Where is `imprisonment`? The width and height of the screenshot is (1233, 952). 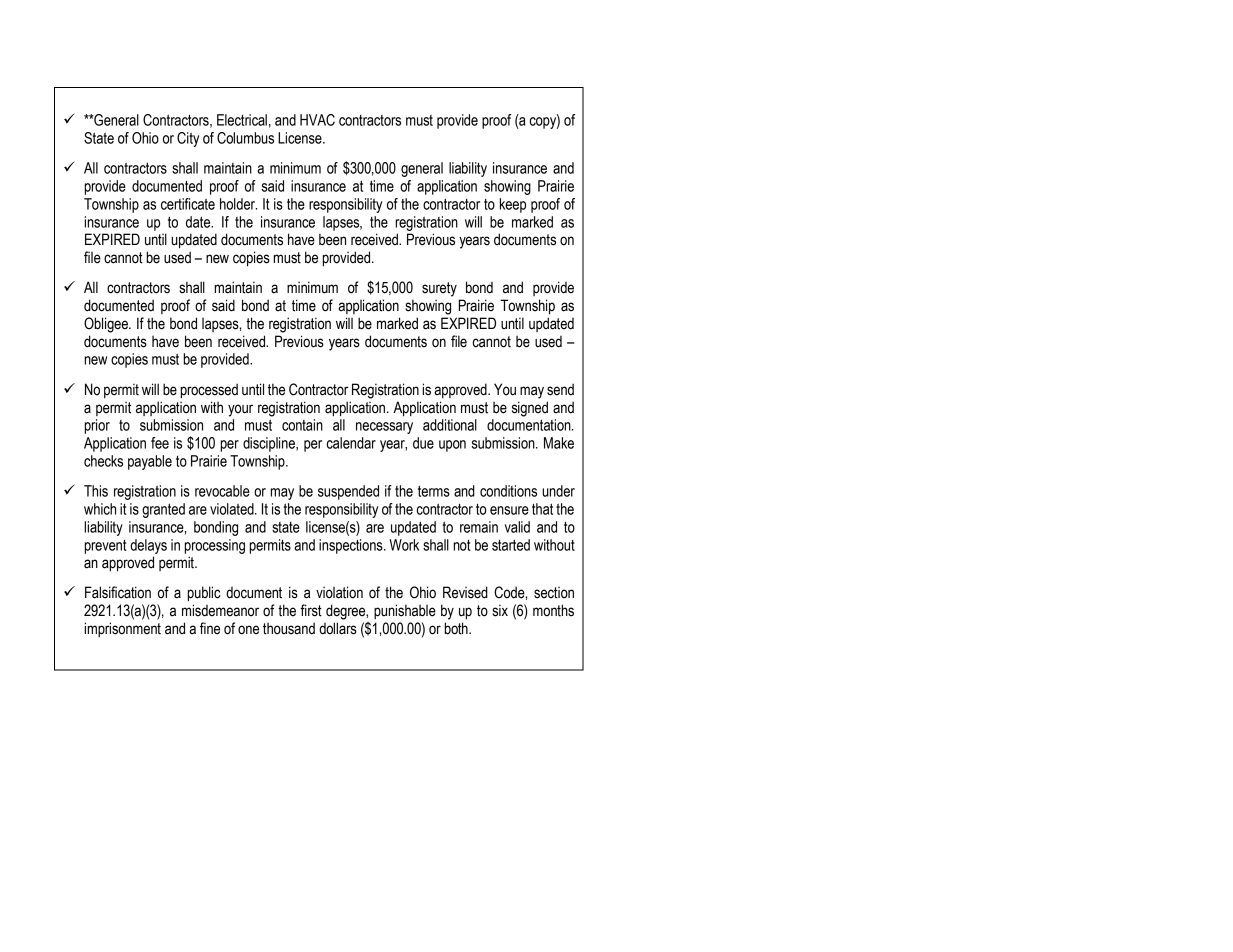 imprisonment is located at coordinates (122, 629).
